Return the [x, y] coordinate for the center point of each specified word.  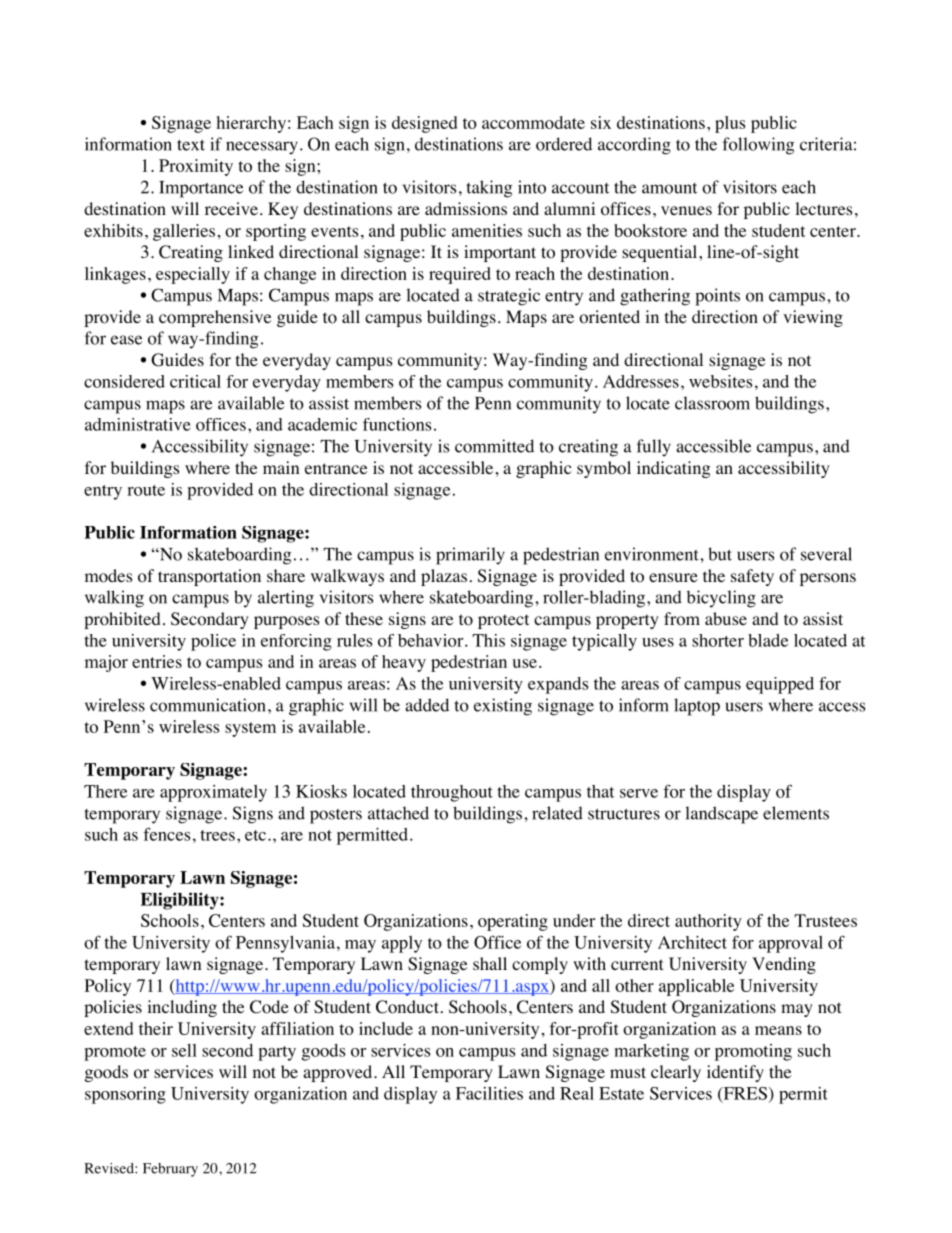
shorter [718, 640]
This [488, 640]
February [170, 1170]
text [191, 145]
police [213, 642]
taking [489, 189]
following [759, 146]
